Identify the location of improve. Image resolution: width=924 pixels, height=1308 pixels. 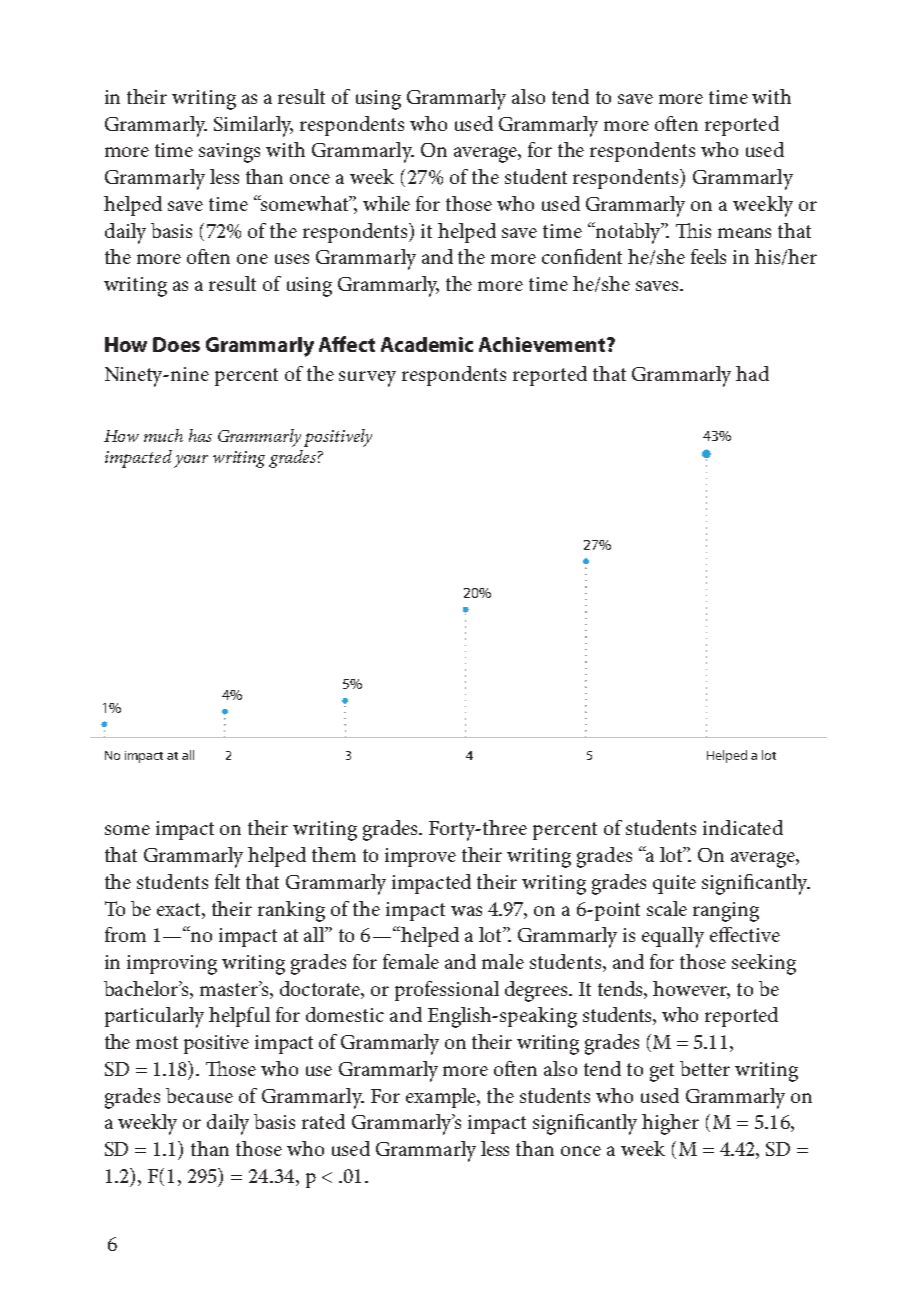
(420, 857).
